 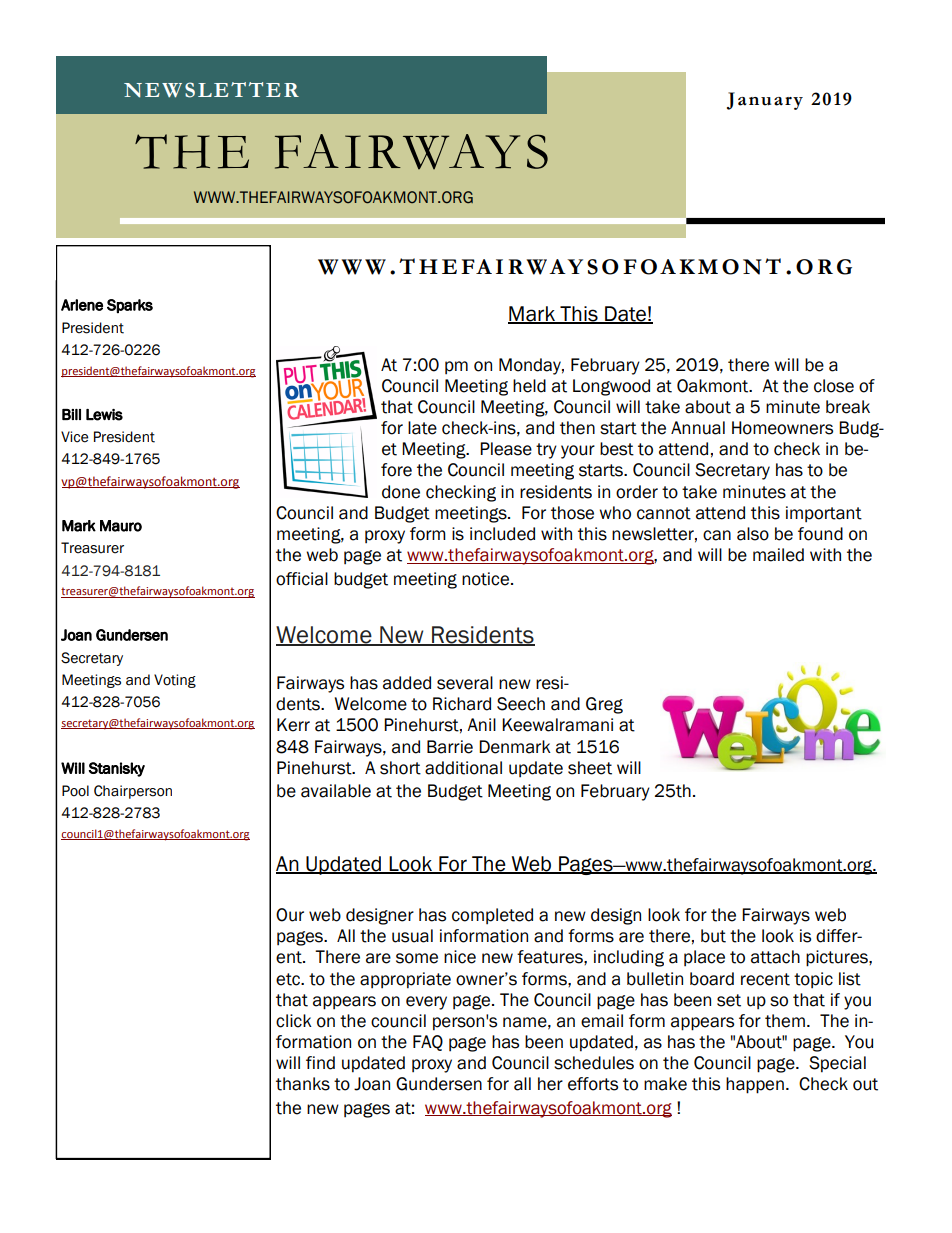 What do you see at coordinates (463, 768) in the screenshot?
I see `additional` at bounding box center [463, 768].
